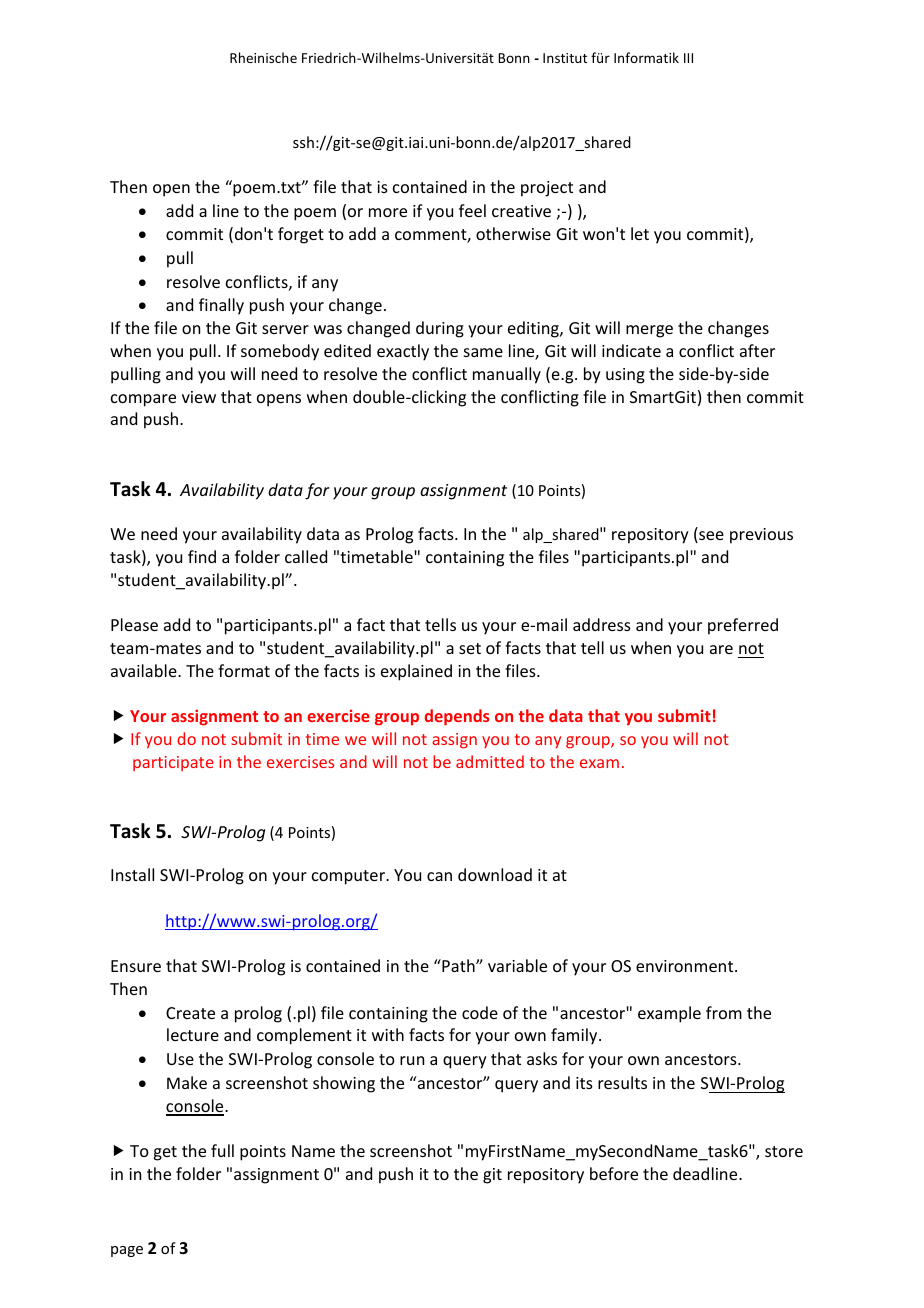 Image resolution: width=924 pixels, height=1308 pixels. I want to click on see, so click(710, 537).
